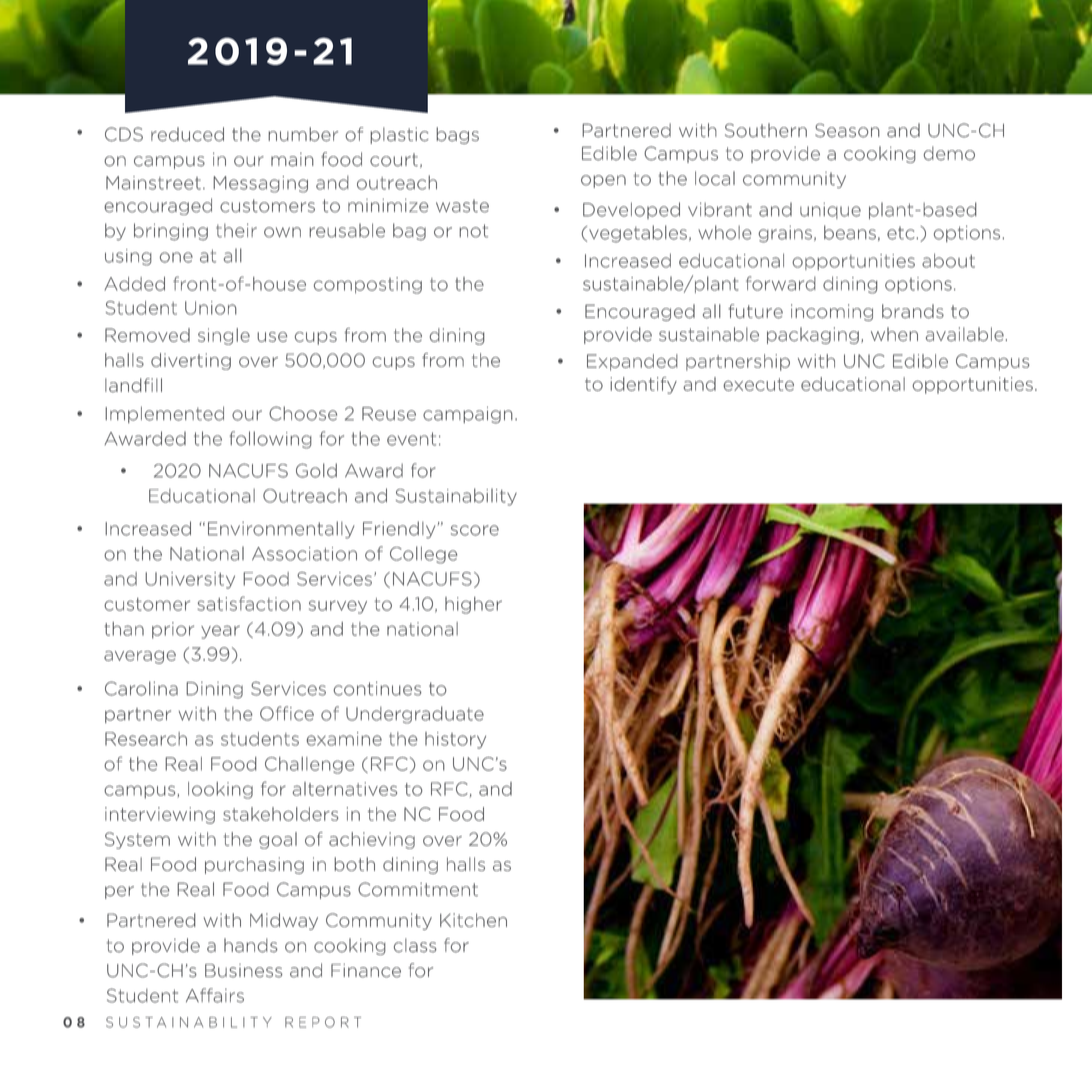 Image resolution: width=1092 pixels, height=1092 pixels. Describe the element at coordinates (603, 181) in the image. I see `open` at that location.
